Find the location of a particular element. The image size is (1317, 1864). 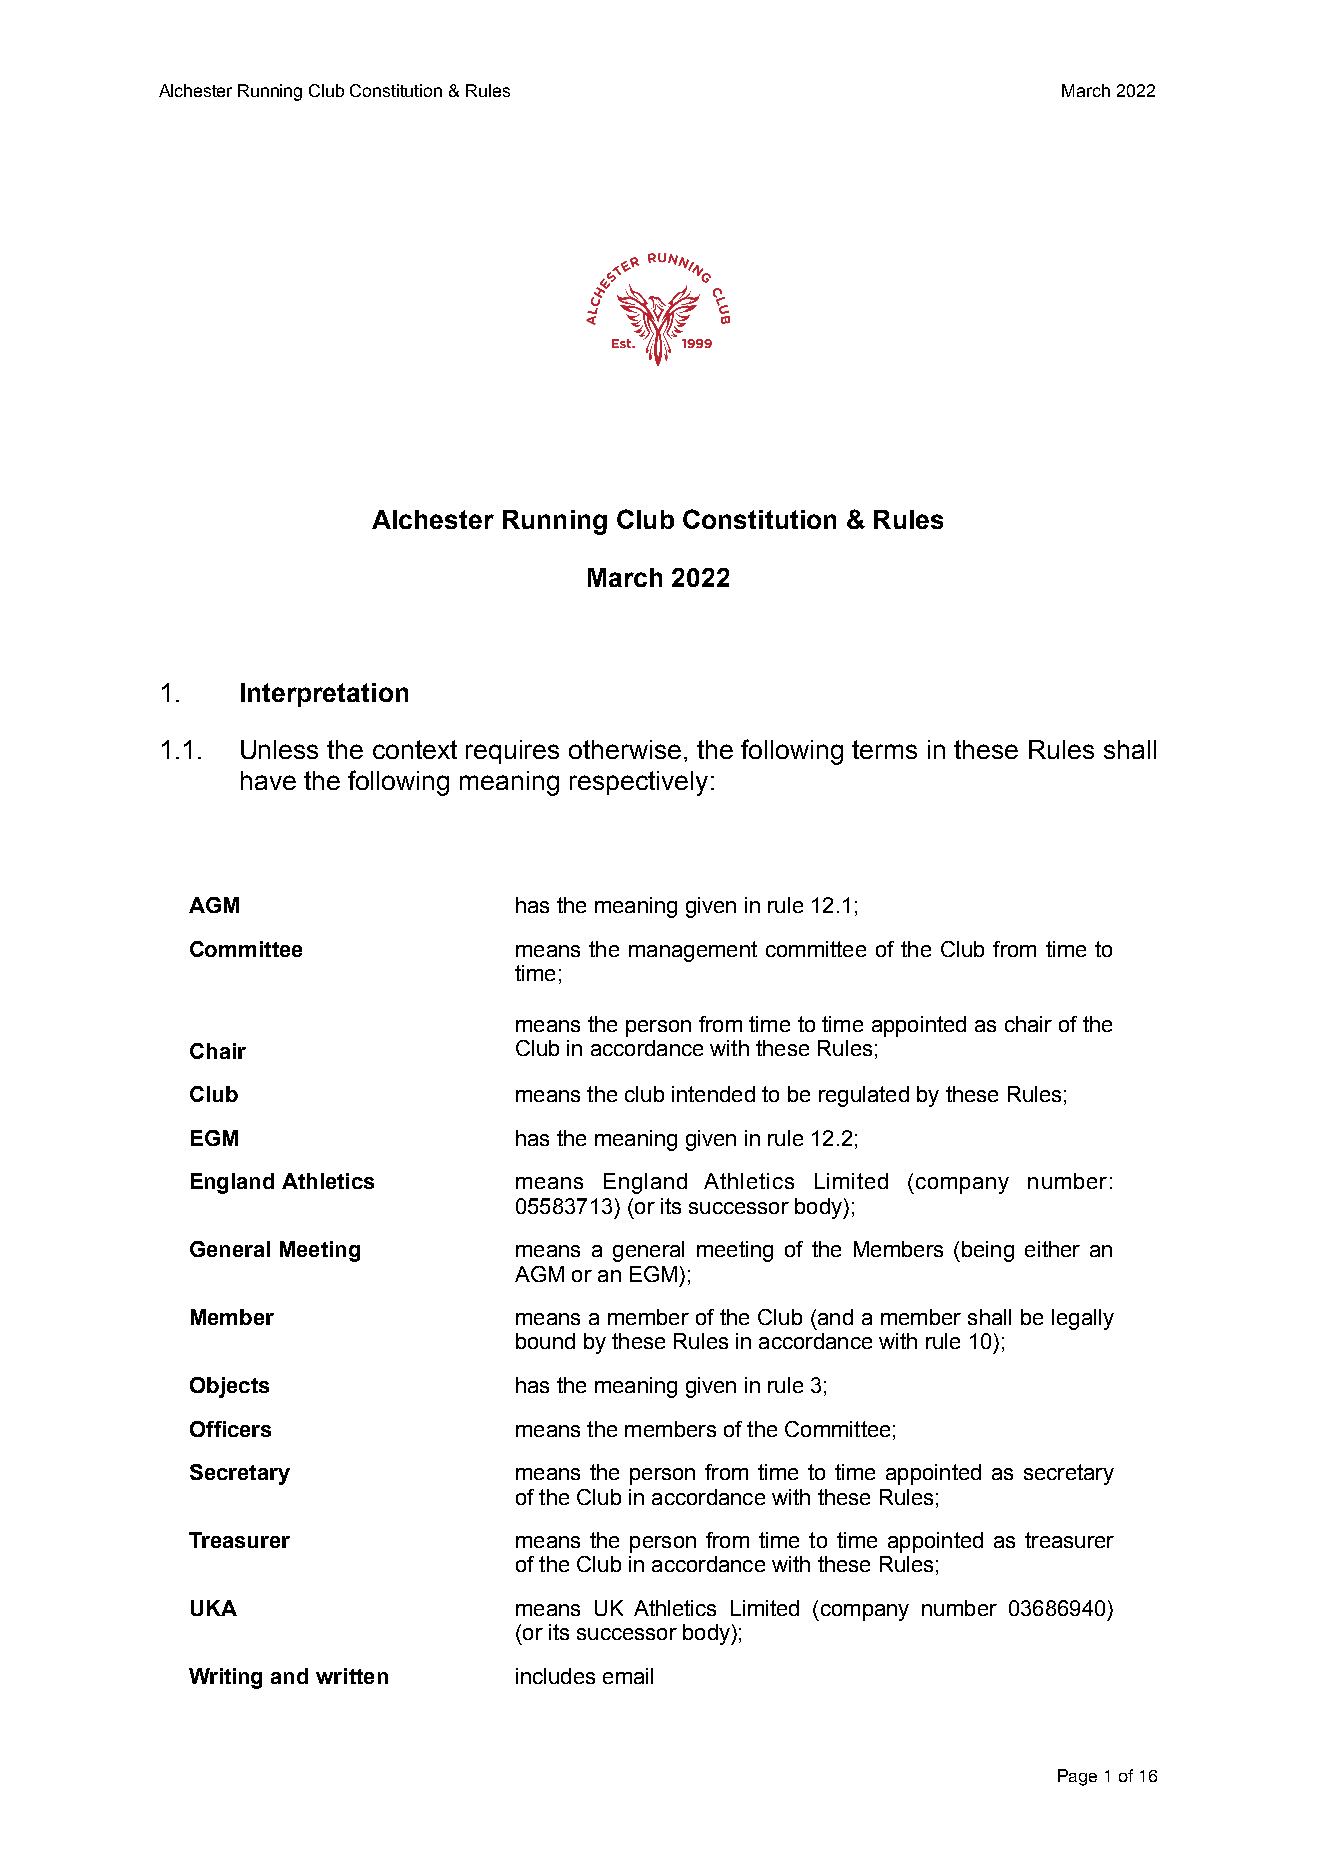

Interpretation is located at coordinates (324, 695).
